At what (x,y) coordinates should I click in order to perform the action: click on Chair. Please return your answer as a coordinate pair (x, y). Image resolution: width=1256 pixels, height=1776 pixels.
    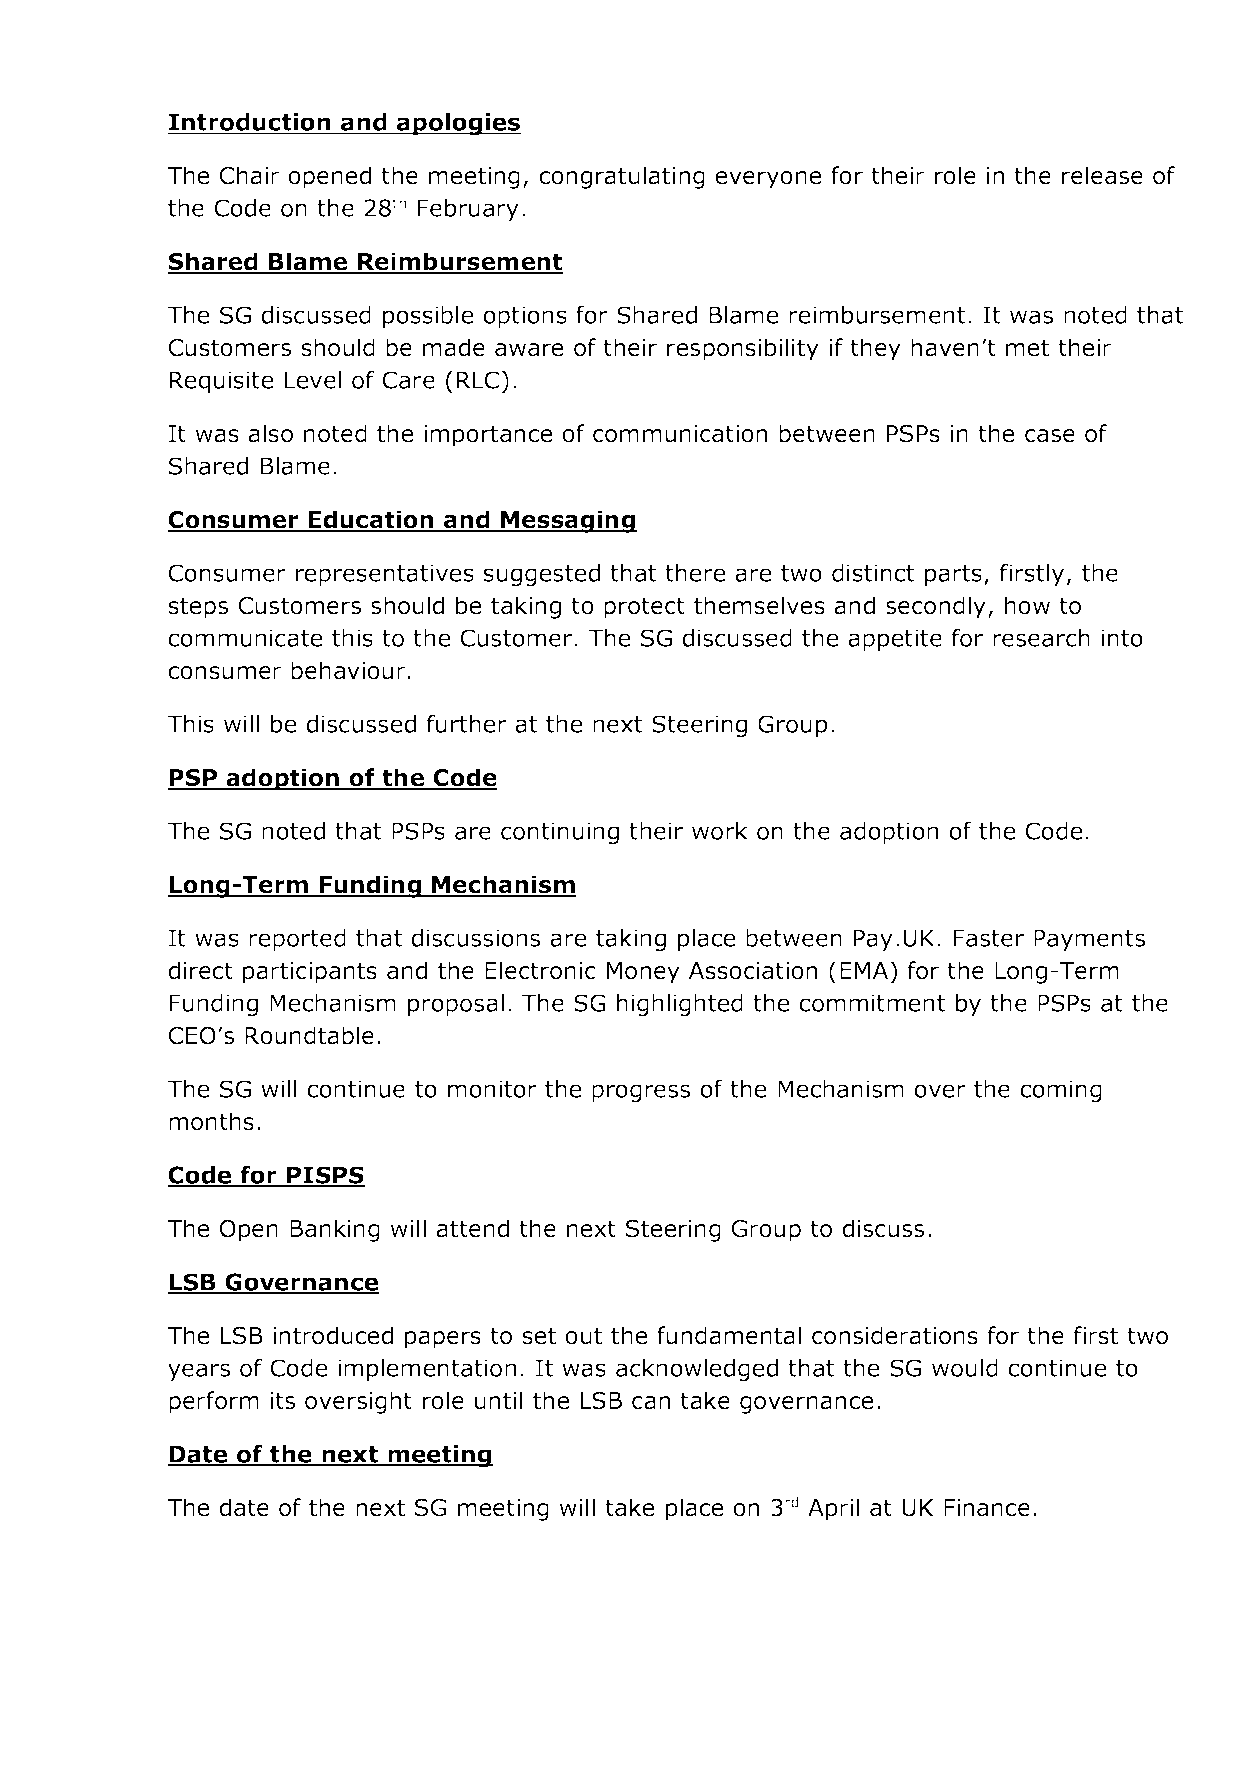
    Looking at the image, I should click on (250, 175).
